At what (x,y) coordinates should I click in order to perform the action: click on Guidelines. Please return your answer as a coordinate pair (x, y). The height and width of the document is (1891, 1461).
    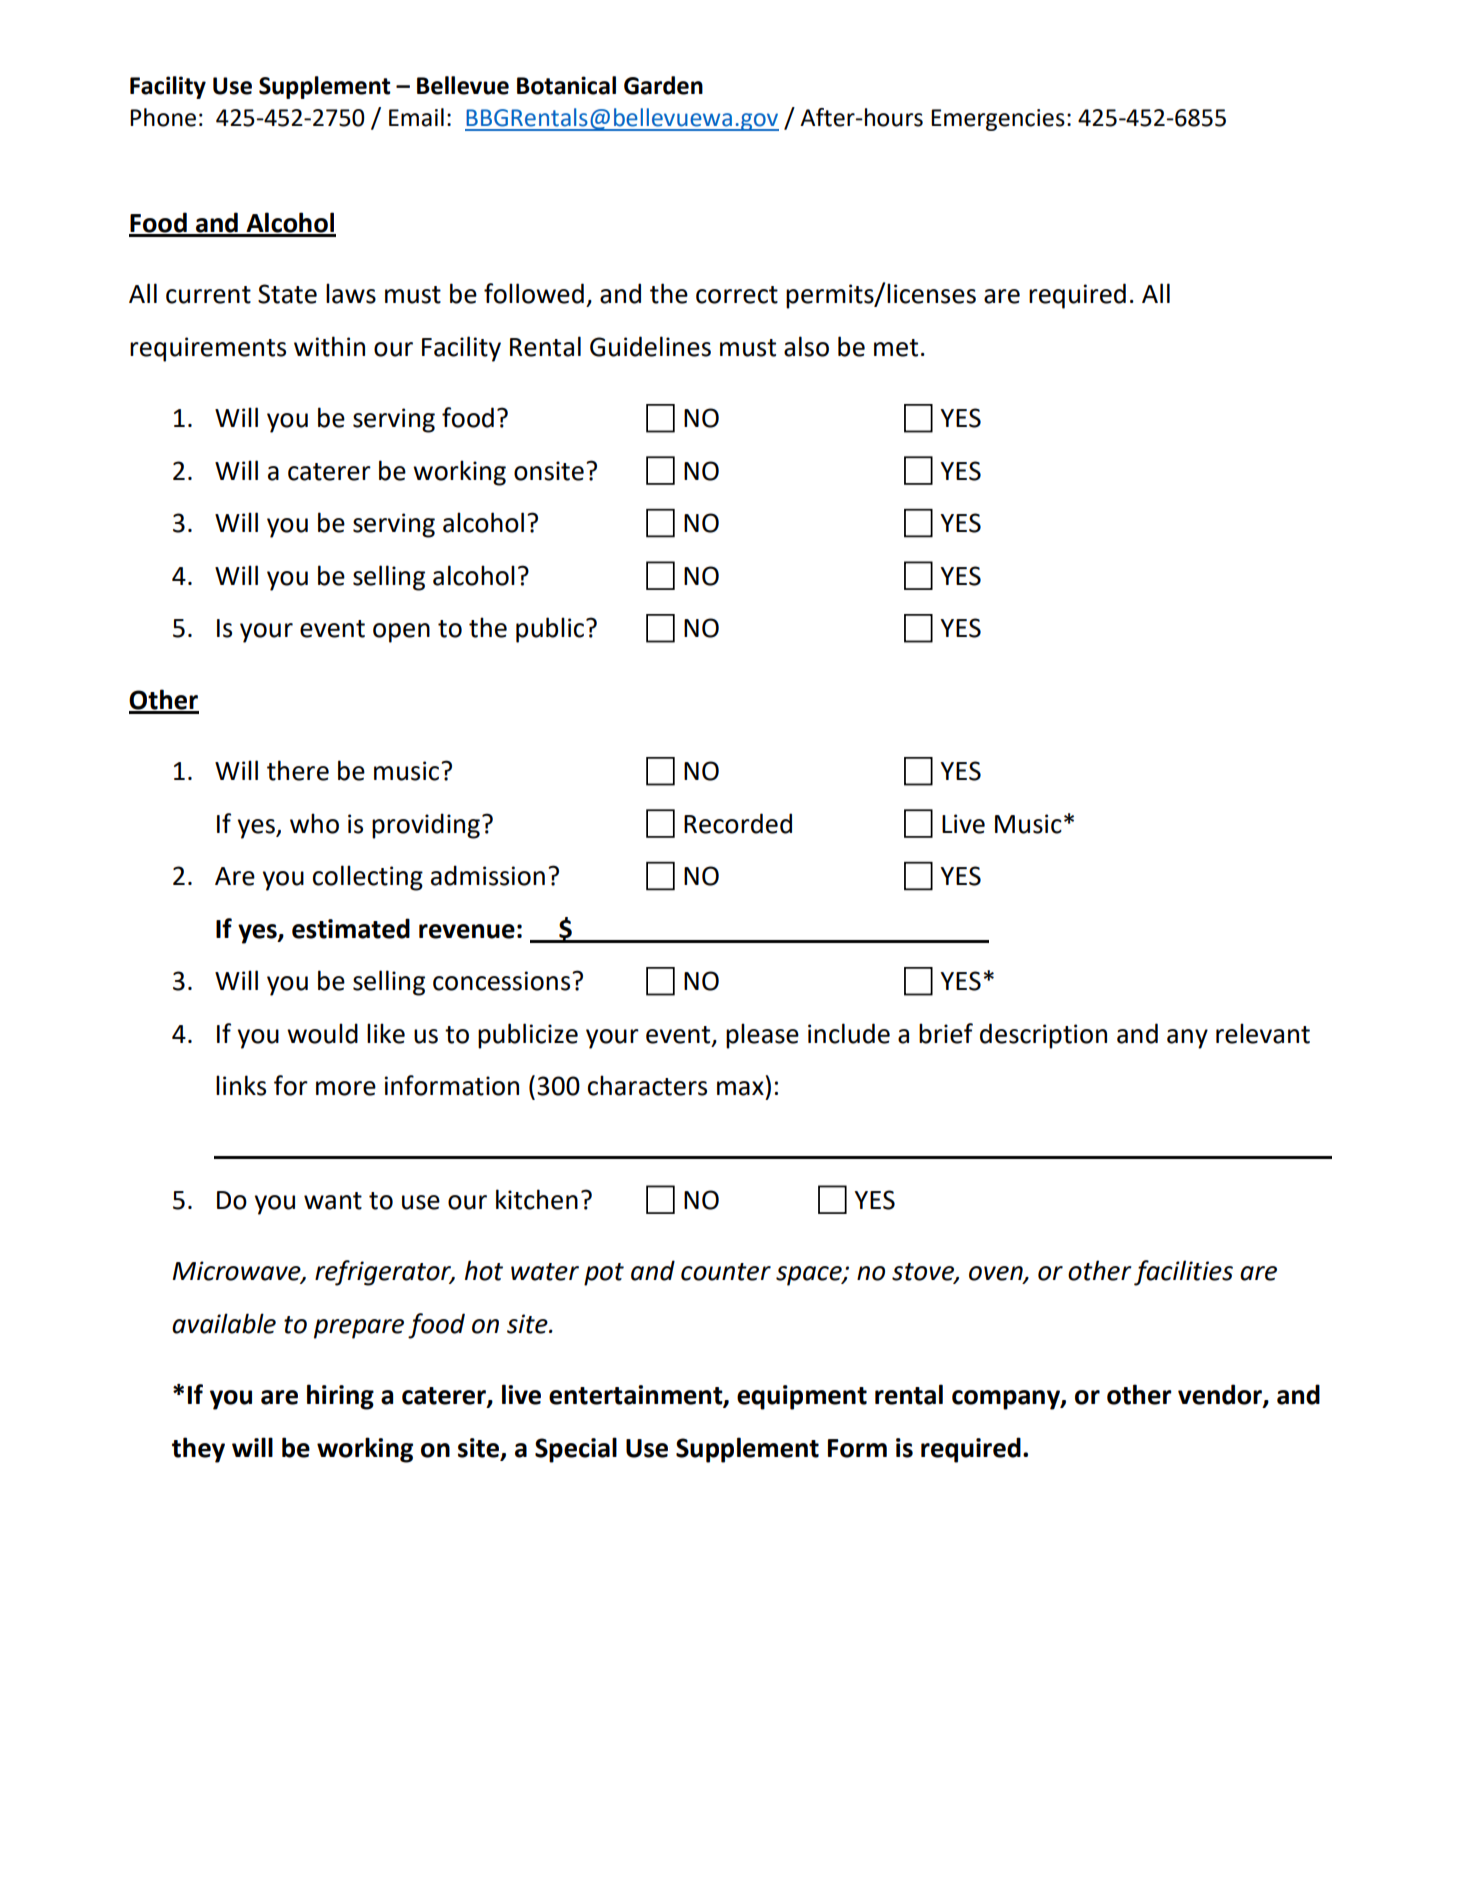
    Looking at the image, I should click on (650, 346).
